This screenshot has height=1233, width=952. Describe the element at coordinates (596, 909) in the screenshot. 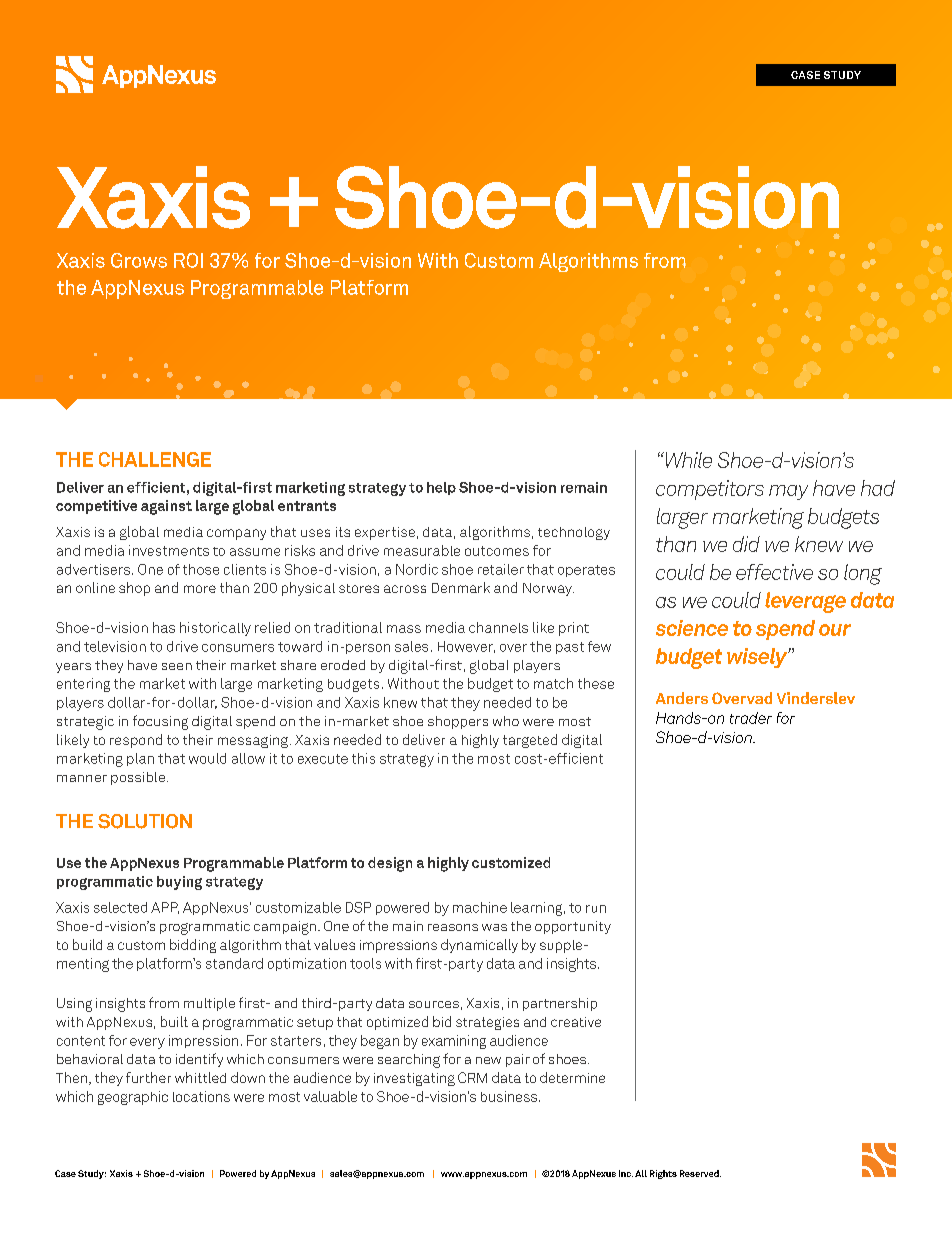

I see `run` at that location.
